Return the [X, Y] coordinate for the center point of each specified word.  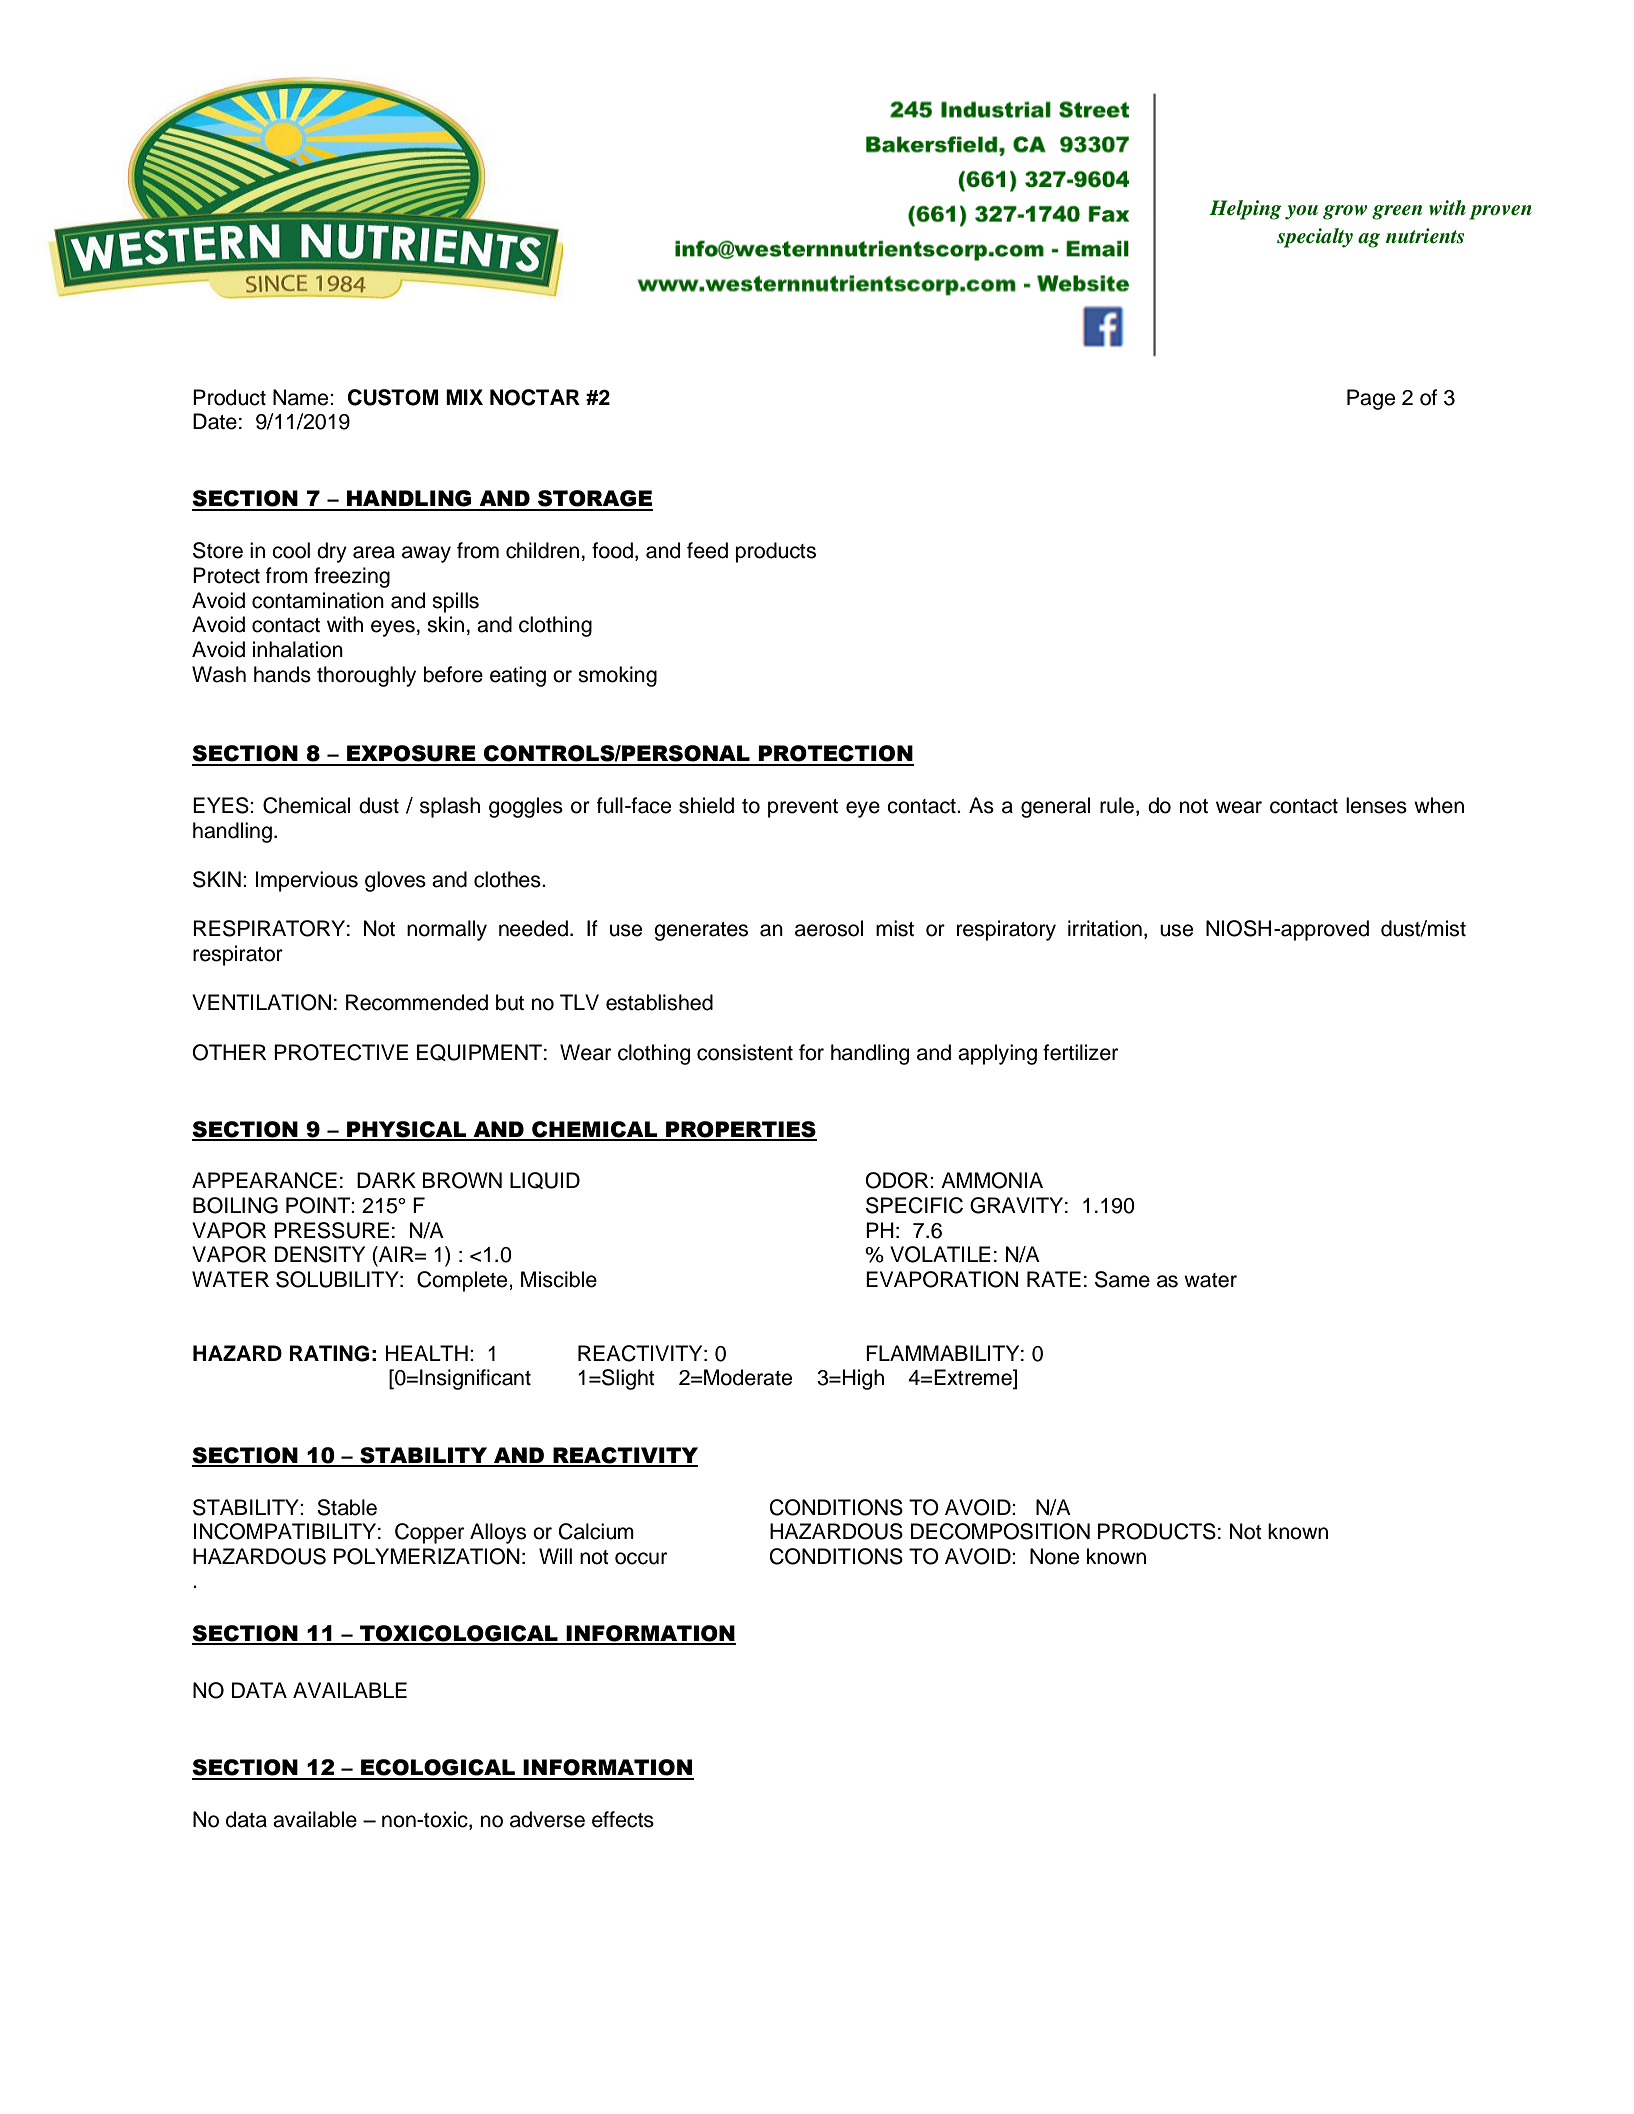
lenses [1376, 805]
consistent [745, 1052]
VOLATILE [940, 1254]
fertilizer [1080, 1052]
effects [623, 1819]
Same [1122, 1279]
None [1054, 1556]
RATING [329, 1353]
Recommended [417, 1002]
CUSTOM [393, 397]
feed [707, 550]
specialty [1315, 238]
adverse [547, 1819]
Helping [1245, 210]
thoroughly [366, 676]
